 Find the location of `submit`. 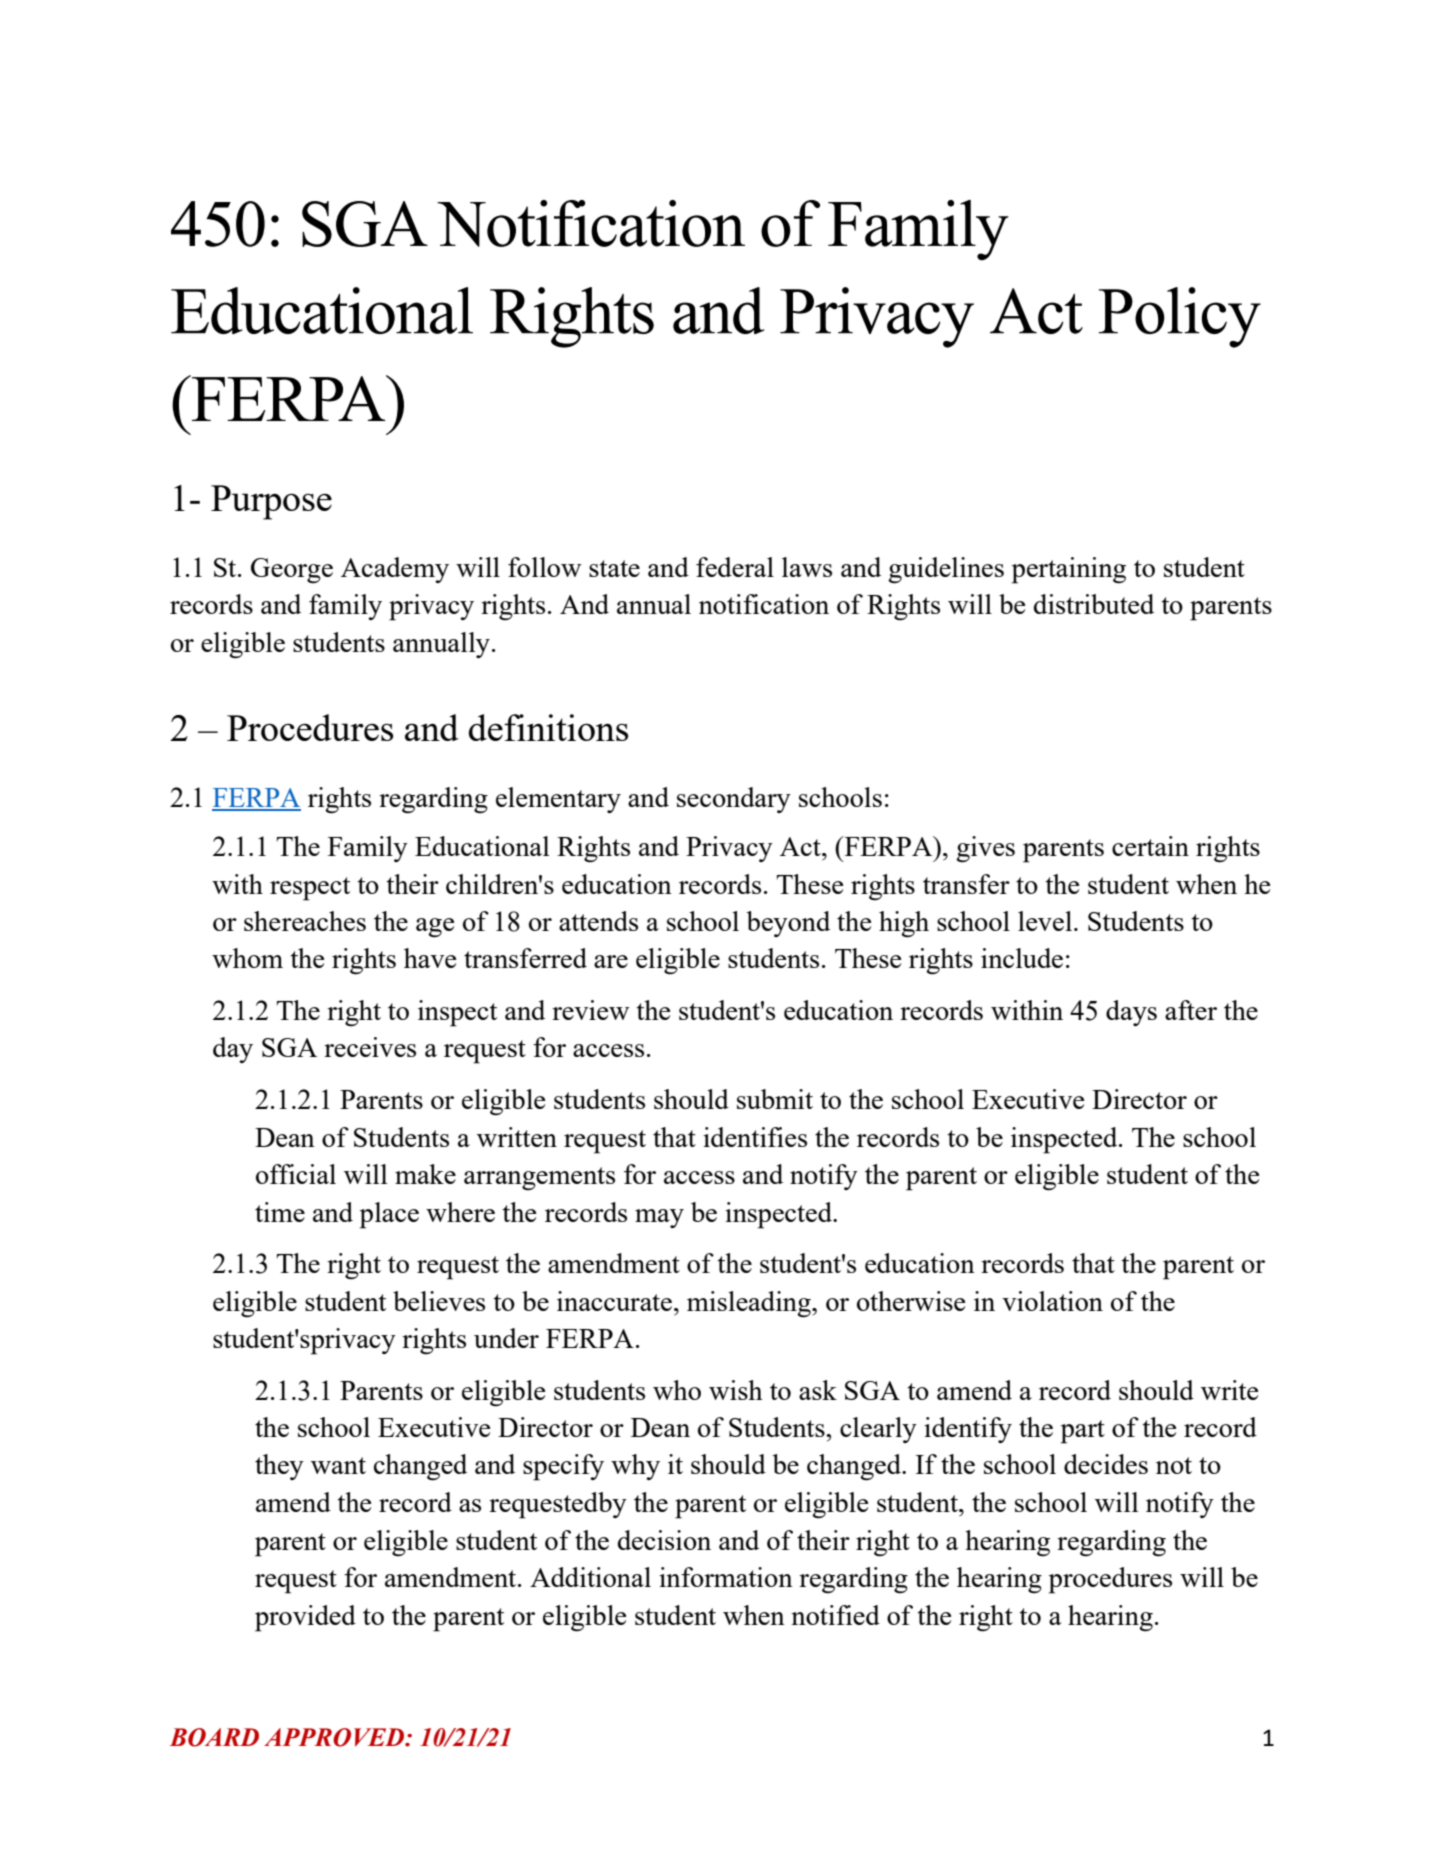

submit is located at coordinates (775, 1099).
